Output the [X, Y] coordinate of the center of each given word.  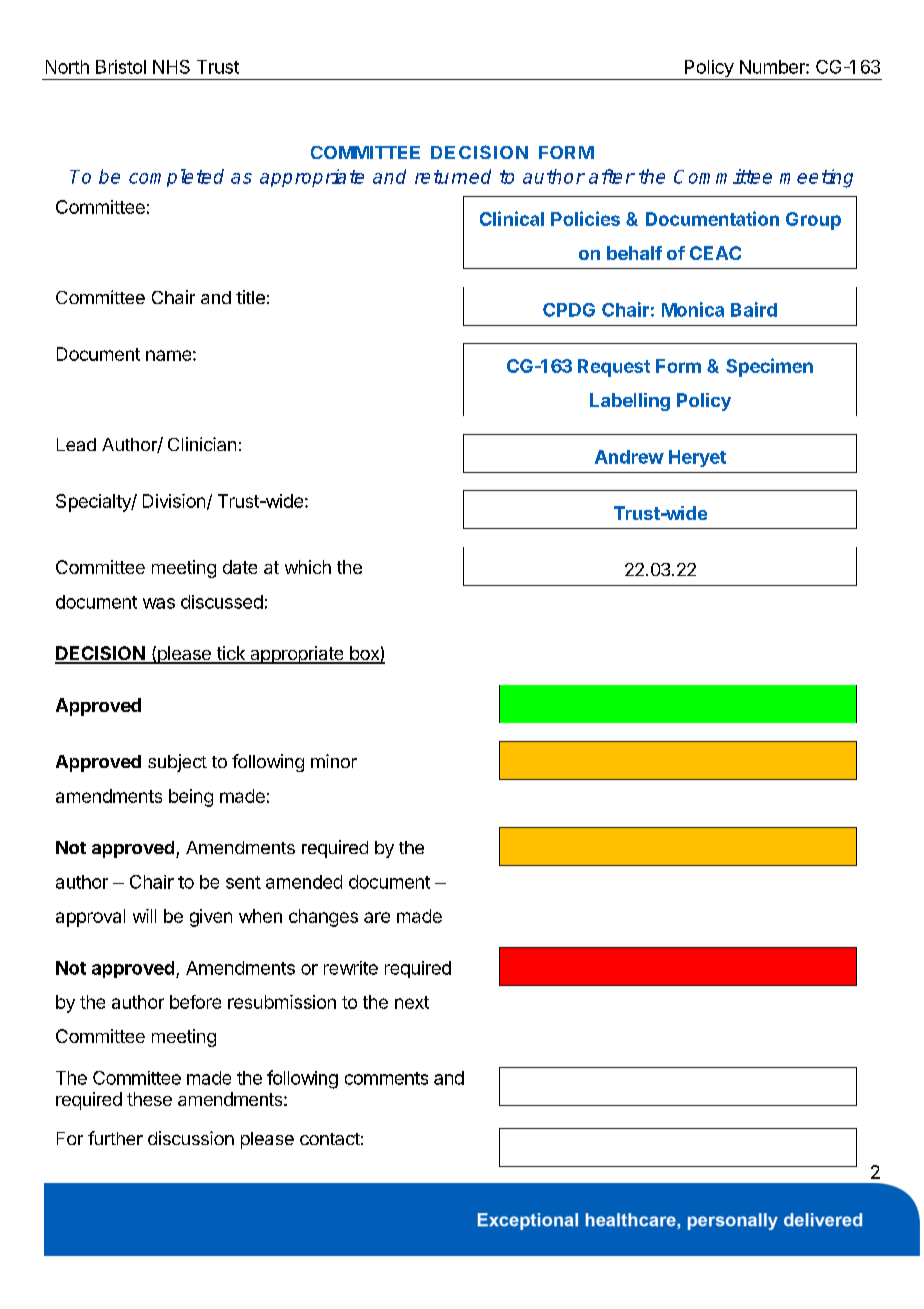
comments [386, 1078]
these [149, 1099]
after [612, 176]
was [159, 603]
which [308, 567]
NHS [171, 67]
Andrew [629, 457]
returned [453, 176]
